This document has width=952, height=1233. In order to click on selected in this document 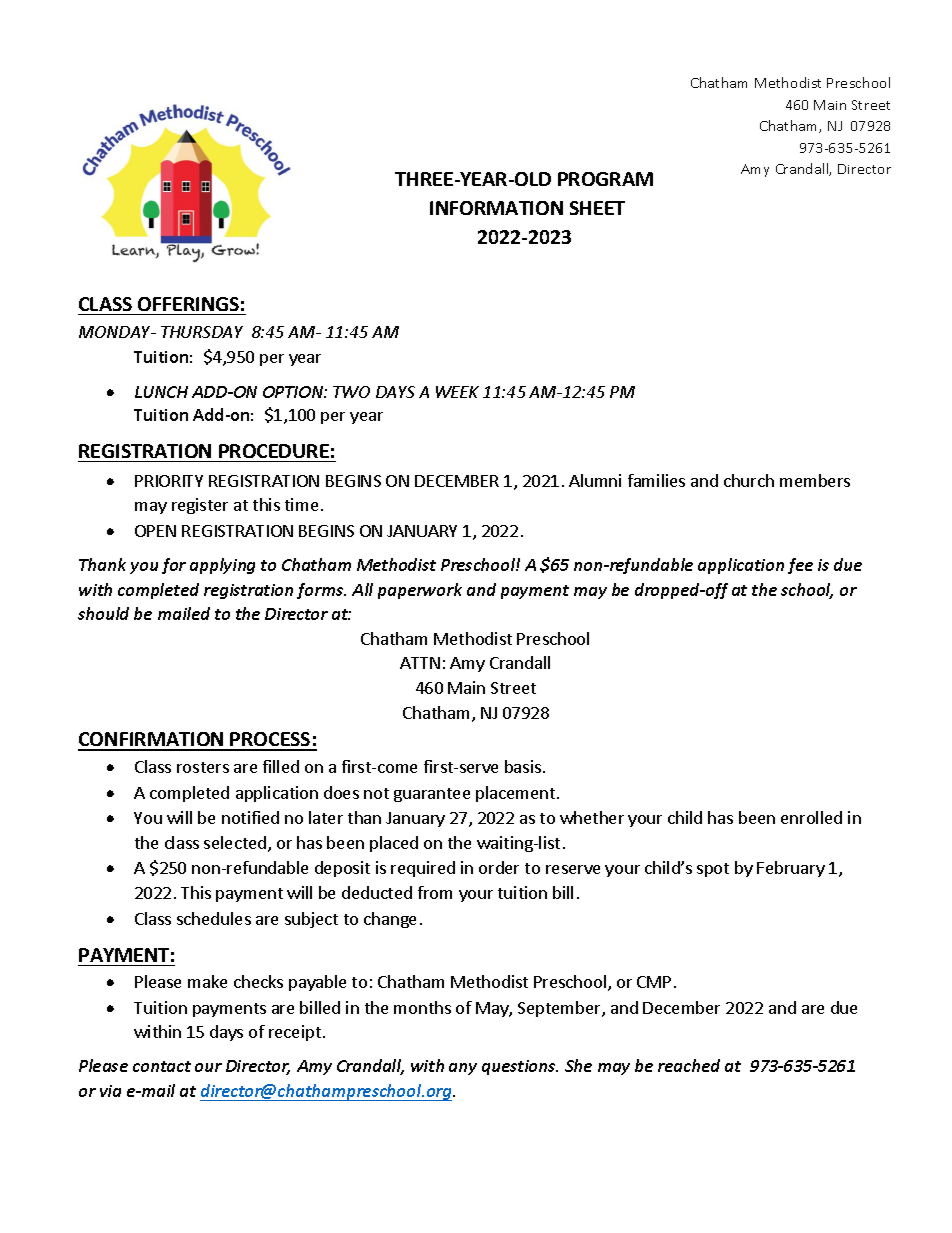, I will do `click(235, 842)`.
